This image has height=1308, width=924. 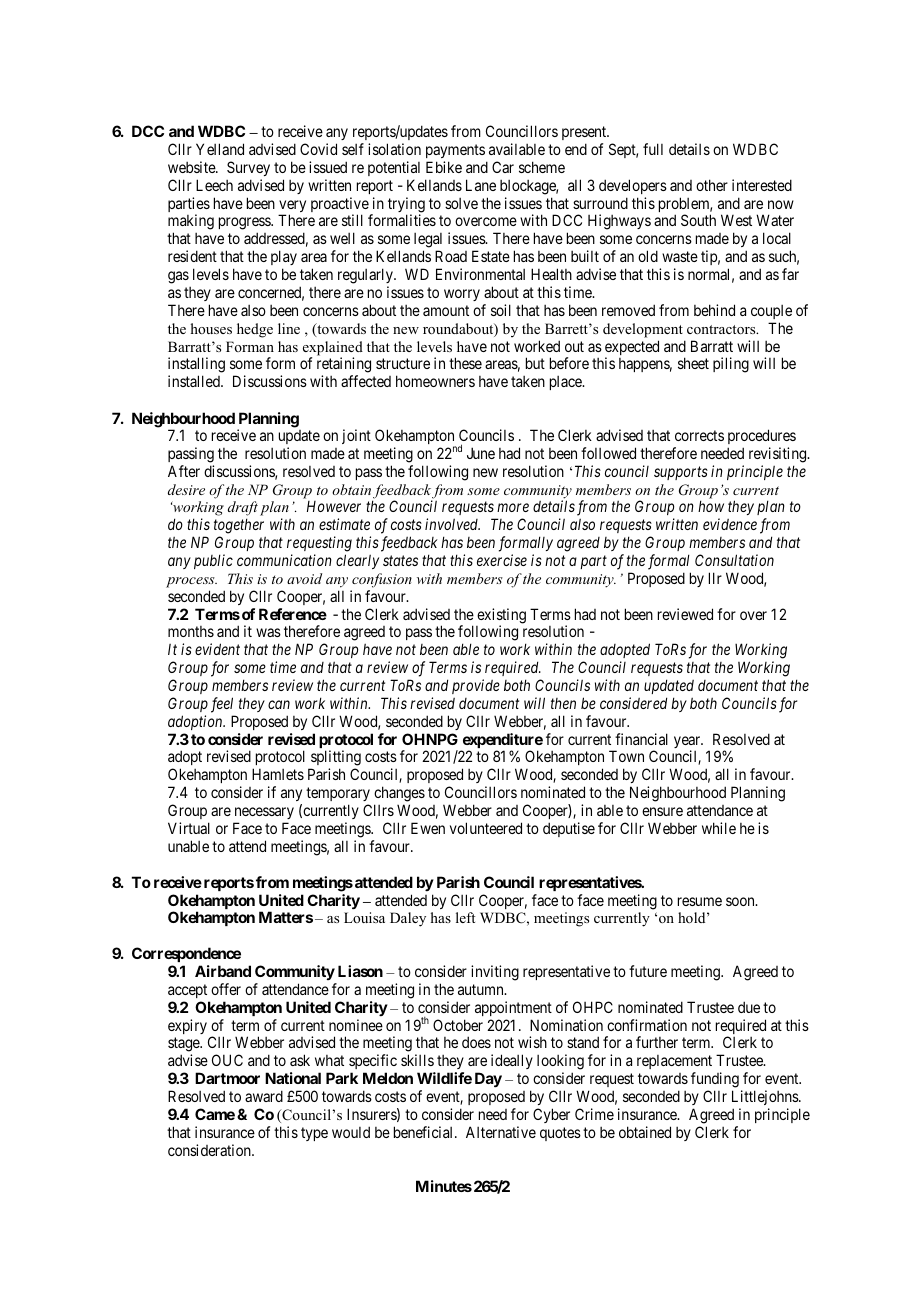 I want to click on Survey, so click(x=248, y=168).
